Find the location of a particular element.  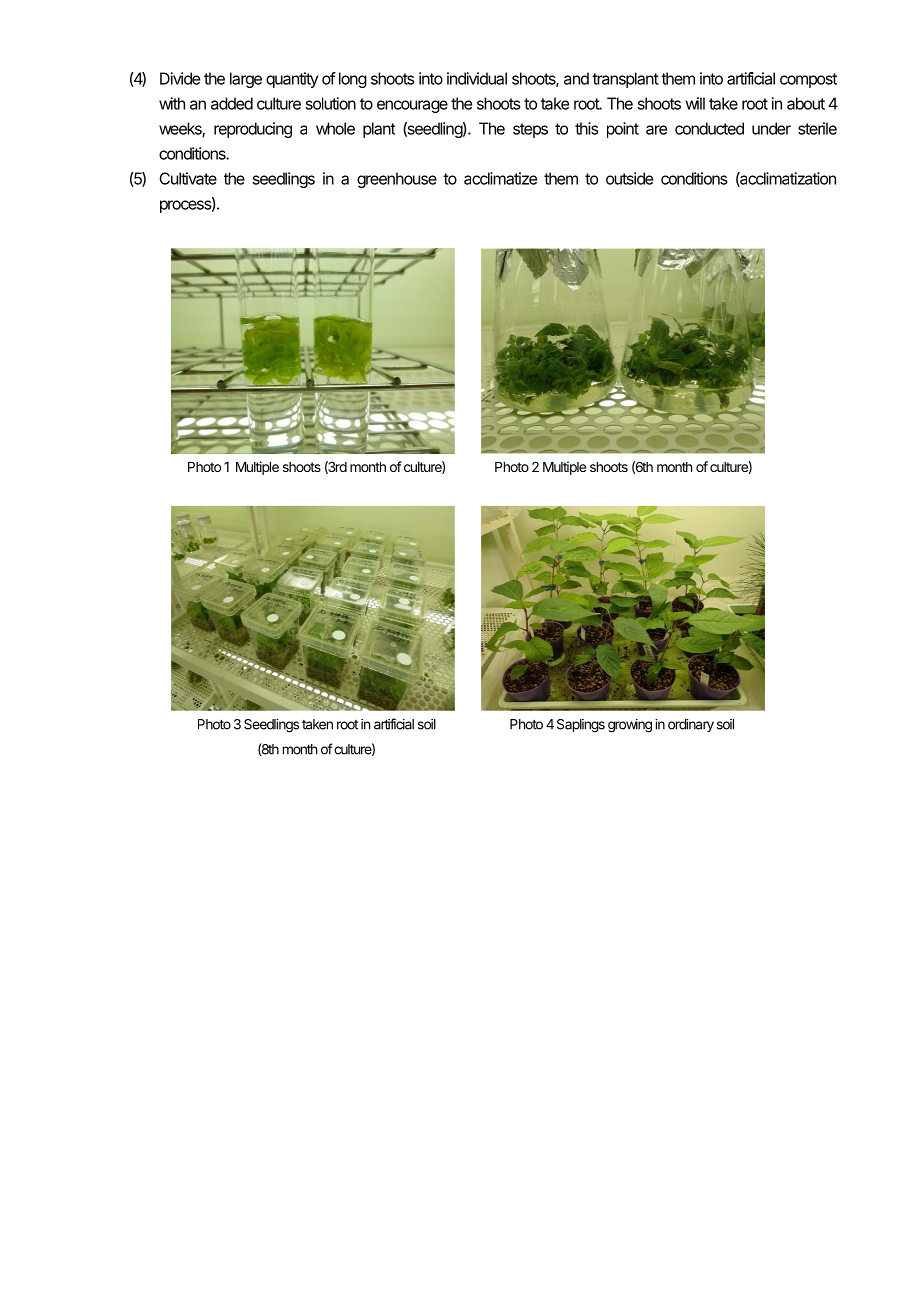

growing is located at coordinates (630, 726).
